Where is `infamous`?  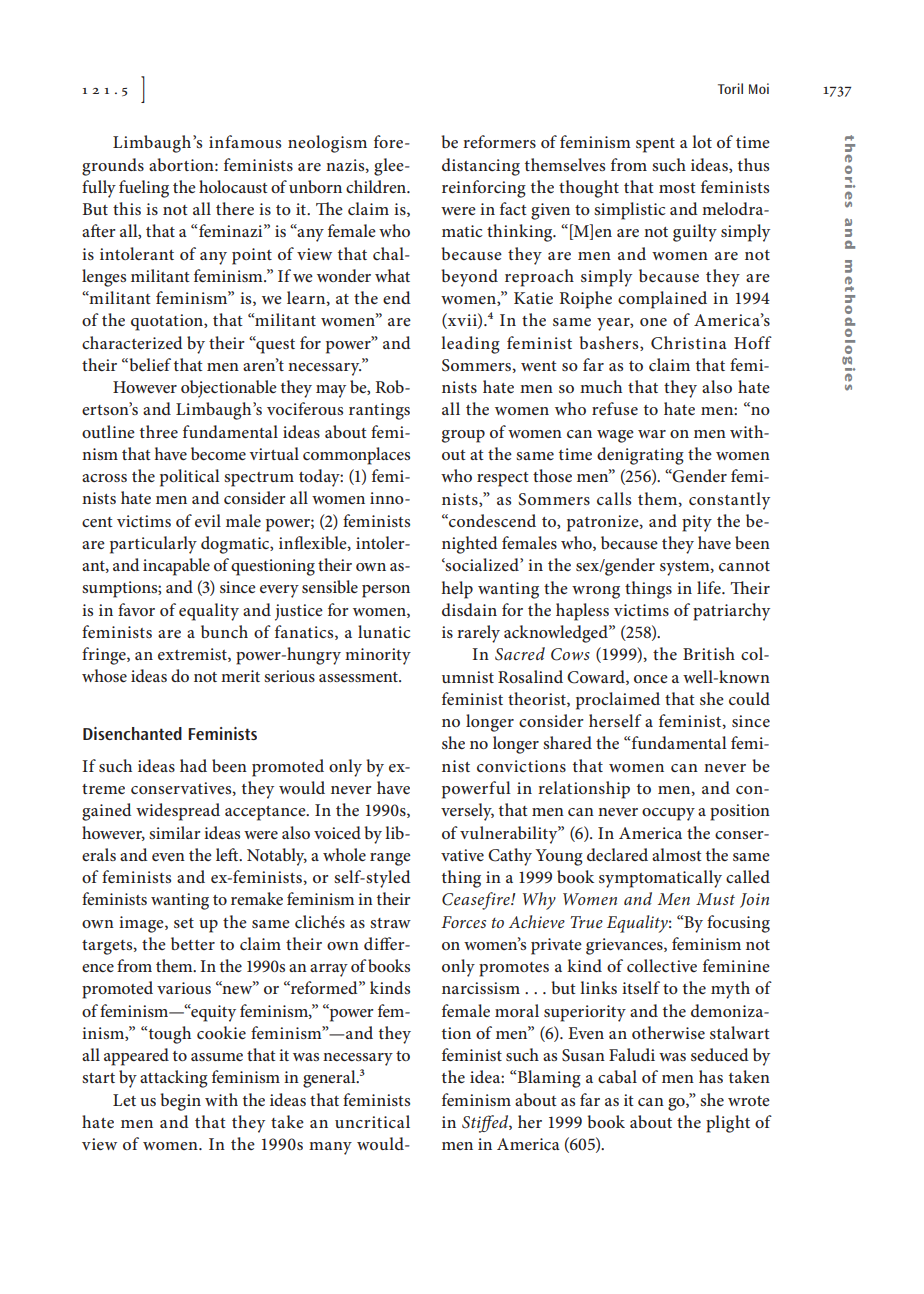
infamous is located at coordinates (245, 141).
